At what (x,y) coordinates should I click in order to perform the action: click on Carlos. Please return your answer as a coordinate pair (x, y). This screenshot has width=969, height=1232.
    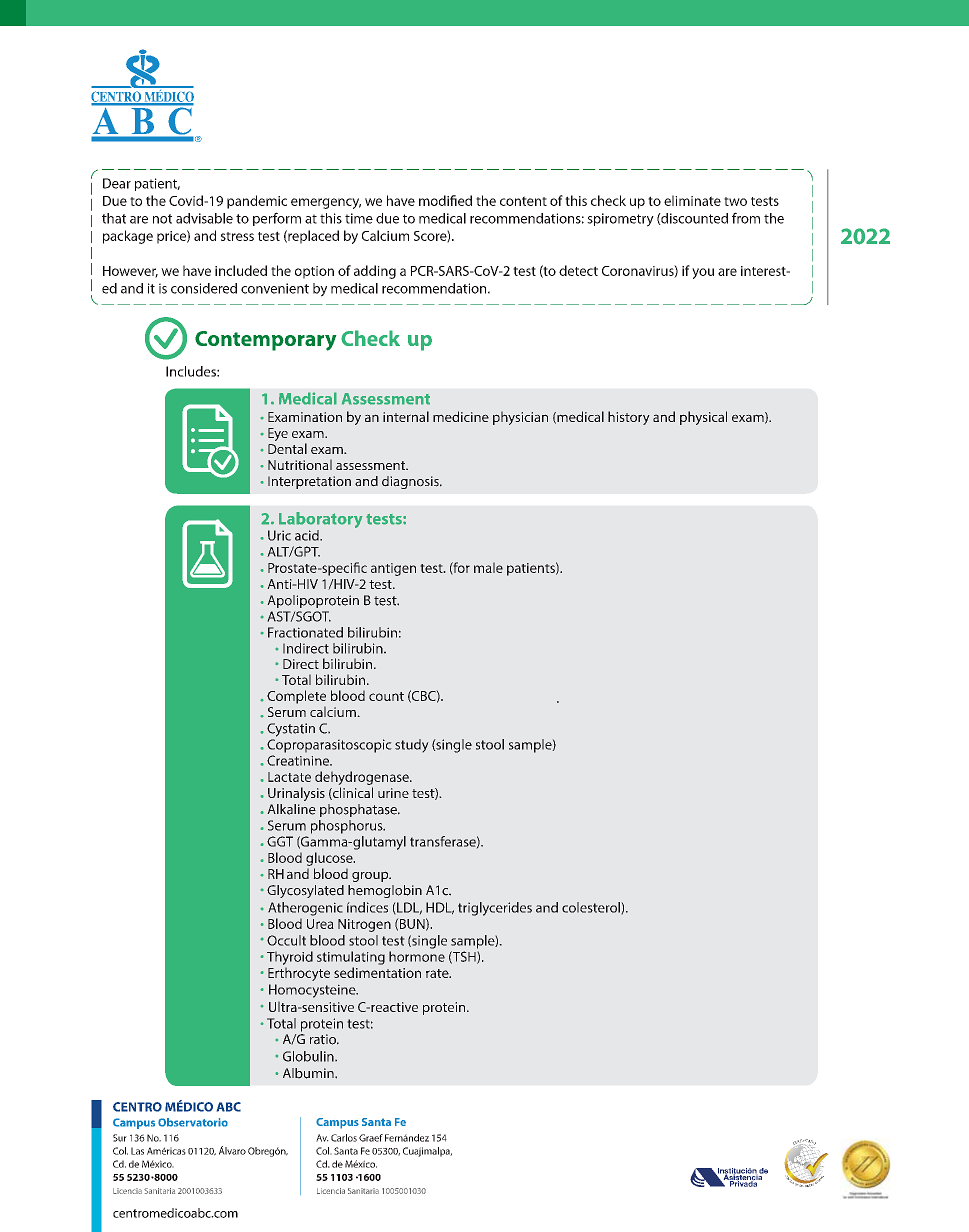
    Looking at the image, I should click on (344, 1138).
